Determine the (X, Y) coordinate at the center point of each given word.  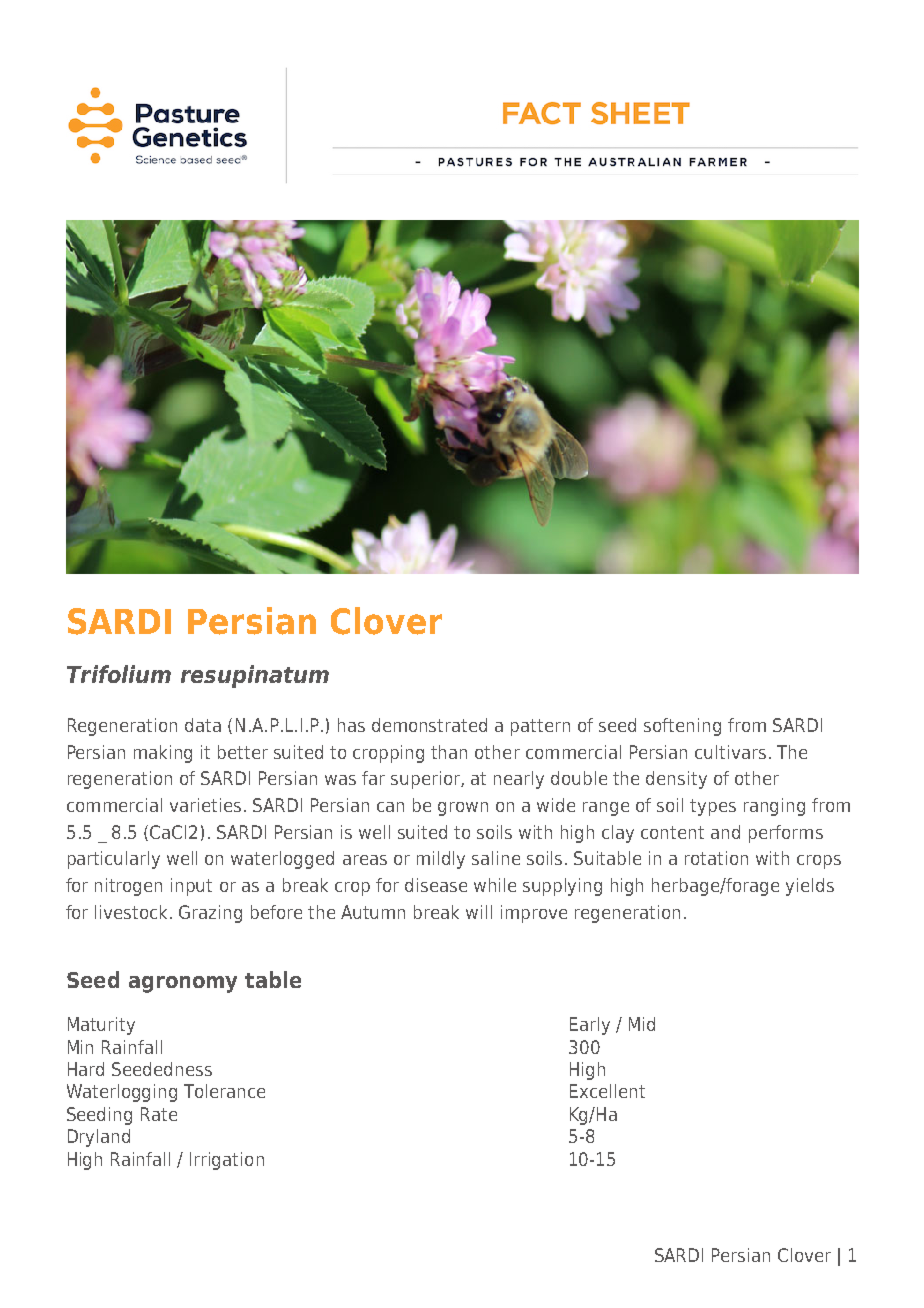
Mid (642, 1024)
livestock (133, 912)
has (351, 725)
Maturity (101, 1026)
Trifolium (119, 674)
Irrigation (227, 1161)
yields (810, 887)
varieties (205, 805)
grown (463, 809)
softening (682, 727)
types (713, 807)
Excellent (607, 1091)
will (479, 912)
